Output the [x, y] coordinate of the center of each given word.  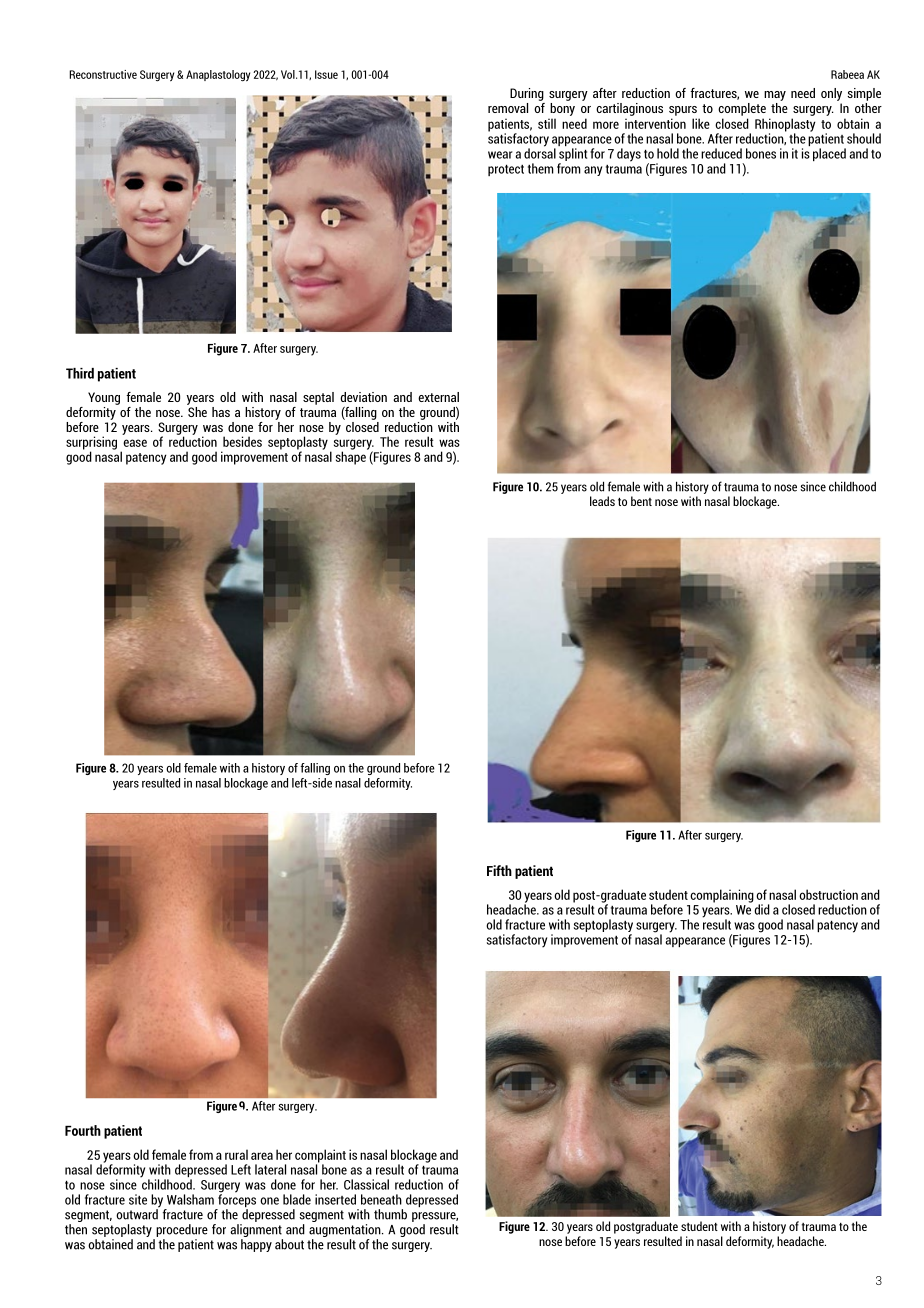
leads [602, 501]
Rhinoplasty [785, 126]
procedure [182, 1230]
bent [641, 501]
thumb [390, 1214]
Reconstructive [103, 74]
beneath [381, 1199]
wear [500, 155]
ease [135, 443]
